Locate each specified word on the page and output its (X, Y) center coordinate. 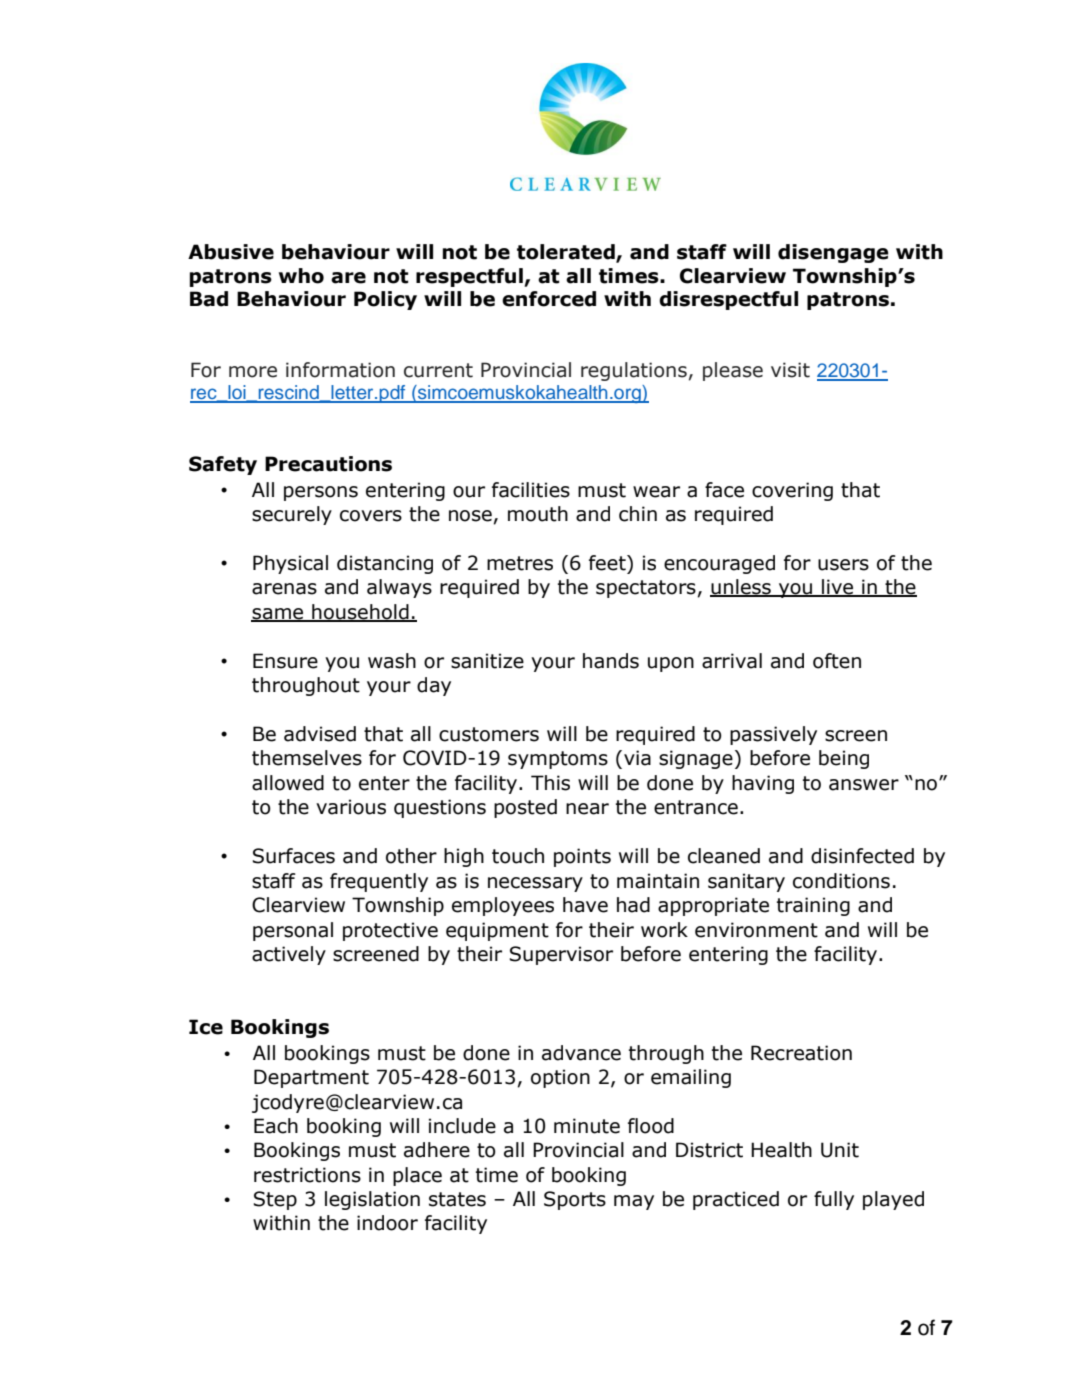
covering (792, 491)
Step (275, 1200)
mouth (538, 514)
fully (834, 1200)
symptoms (558, 760)
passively (773, 735)
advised (320, 734)
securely (292, 515)
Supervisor (561, 955)
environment (756, 930)
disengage (833, 253)
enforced (549, 299)
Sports (575, 1200)
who (301, 276)
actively (289, 955)
